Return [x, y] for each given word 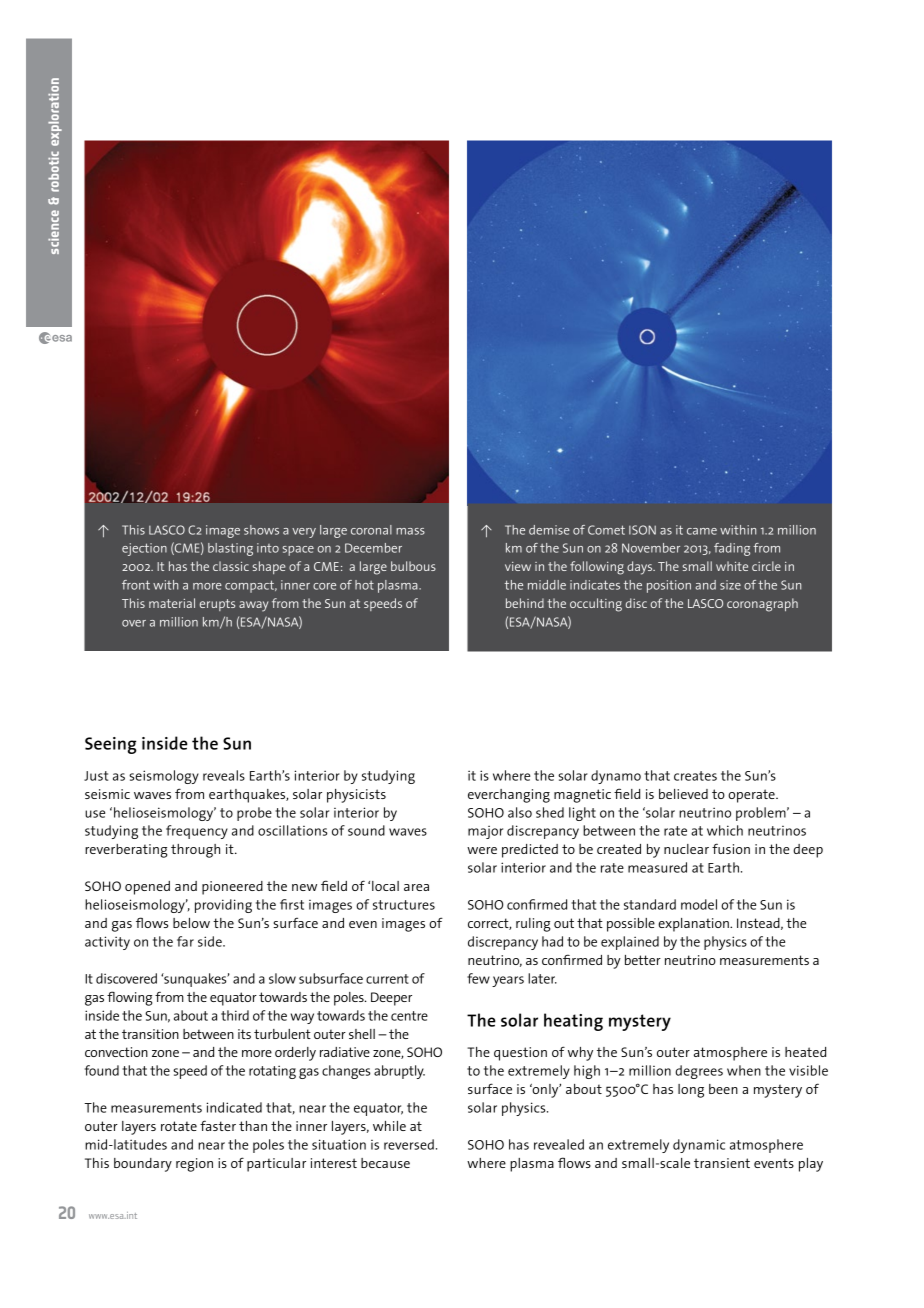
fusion [731, 848]
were [482, 850]
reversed [409, 1144]
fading [732, 549]
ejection [144, 549]
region [194, 1165]
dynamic [699, 1146]
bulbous [413, 566]
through [195, 851]
